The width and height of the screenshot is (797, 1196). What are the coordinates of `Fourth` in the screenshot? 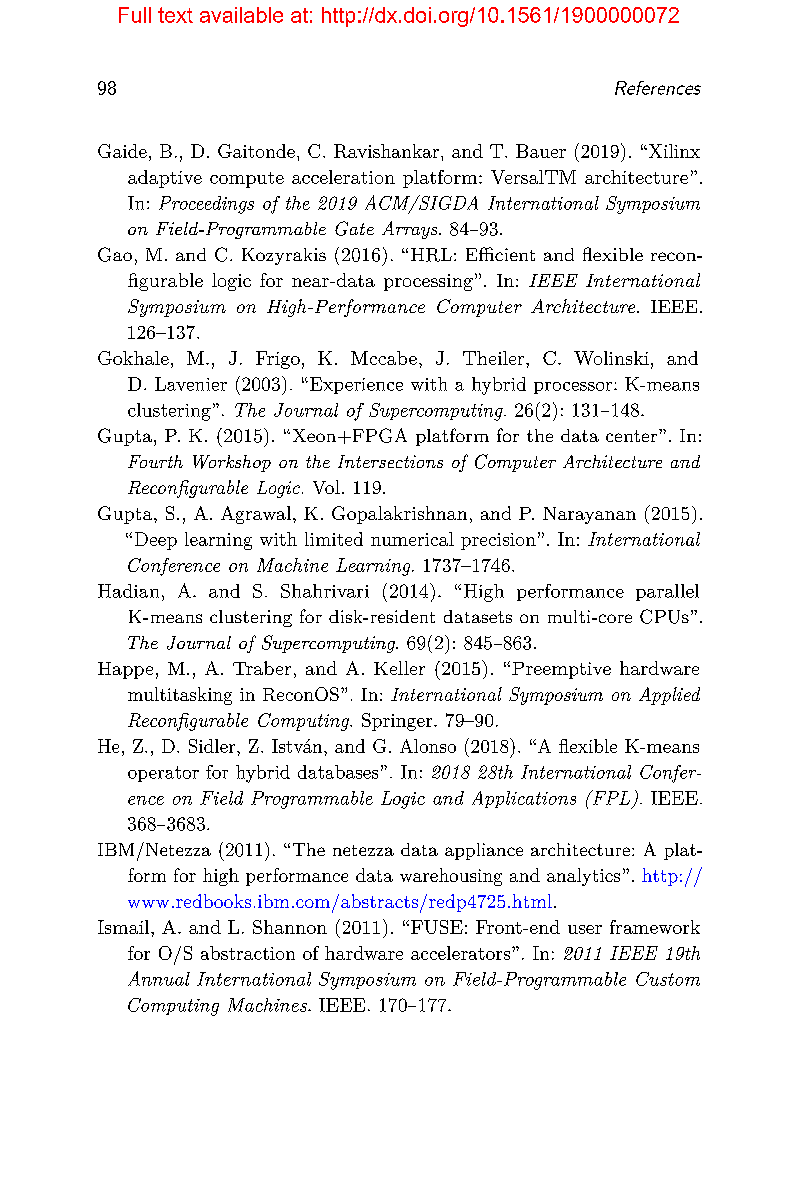 It's located at (155, 461).
